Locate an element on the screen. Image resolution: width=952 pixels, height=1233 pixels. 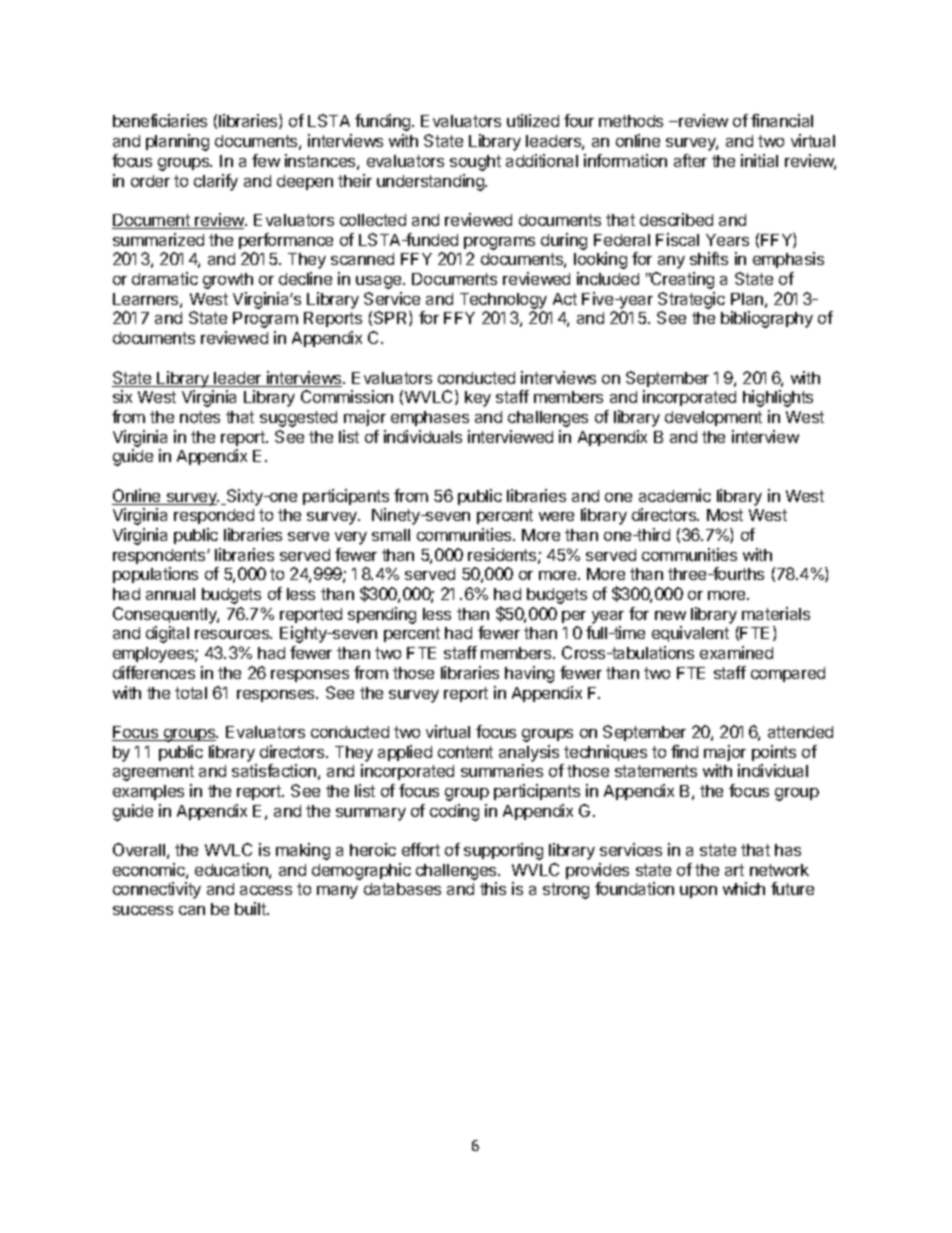
this is located at coordinates (493, 888).
